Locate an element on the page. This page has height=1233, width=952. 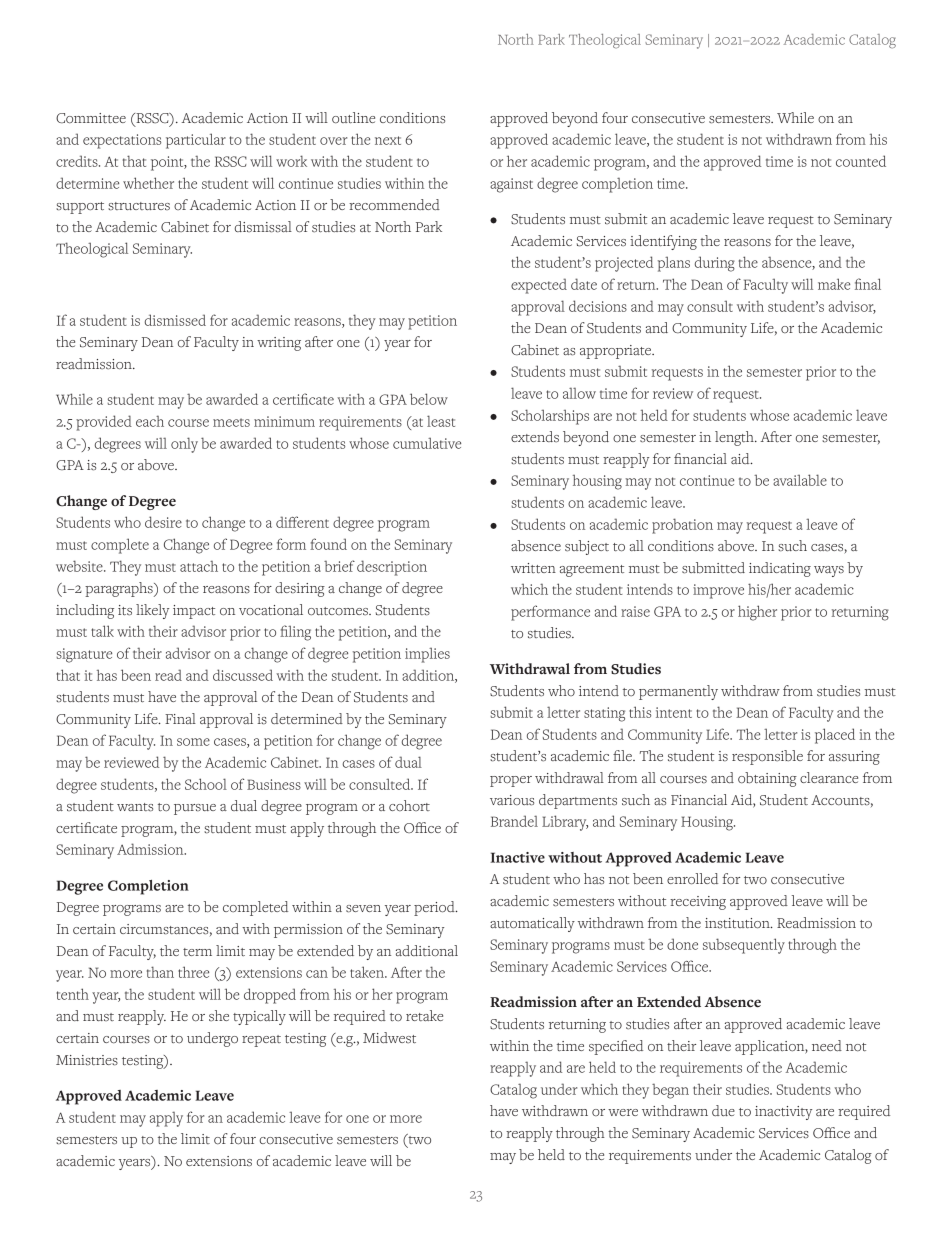
likely is located at coordinates (152, 611).
